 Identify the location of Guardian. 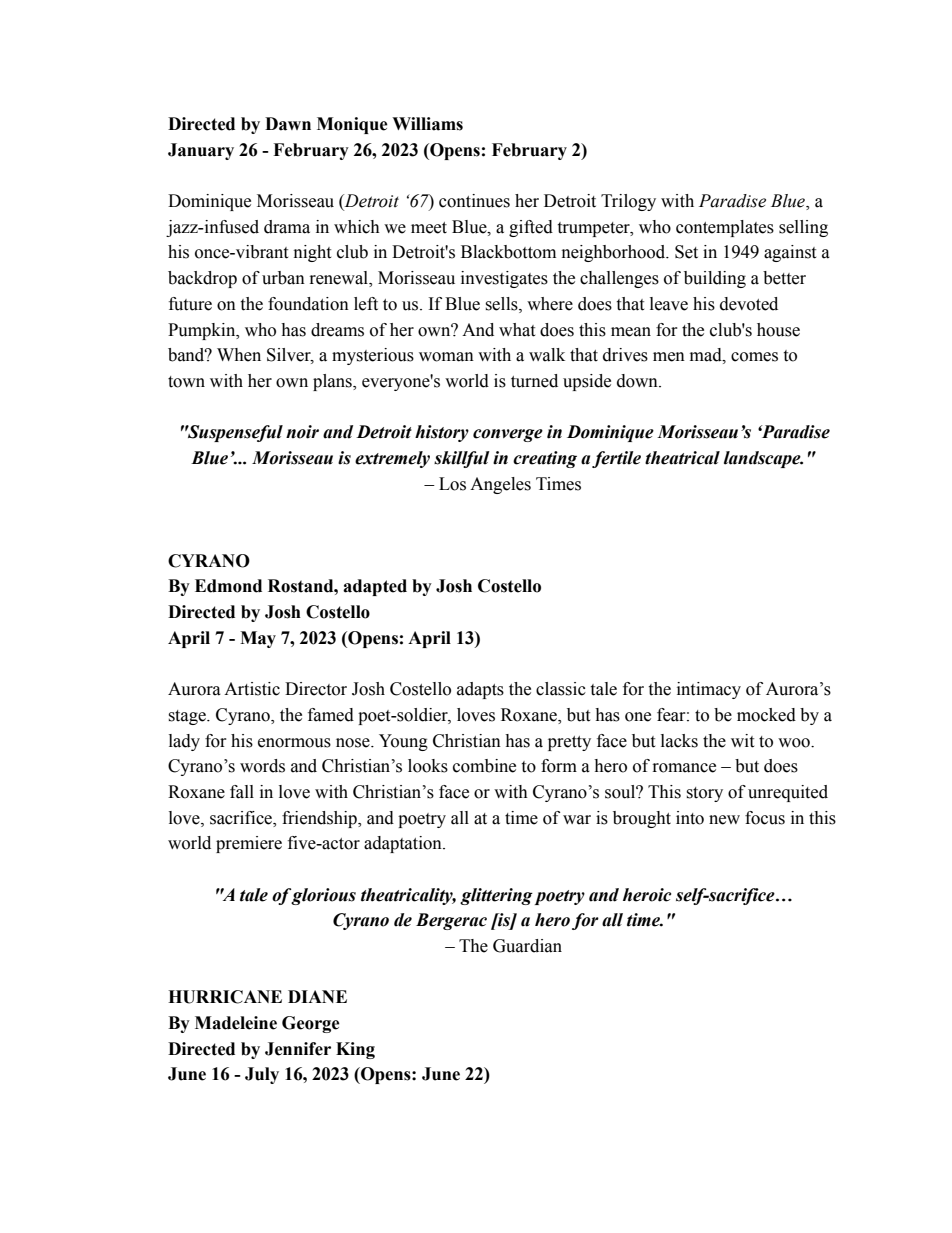
(527, 946).
